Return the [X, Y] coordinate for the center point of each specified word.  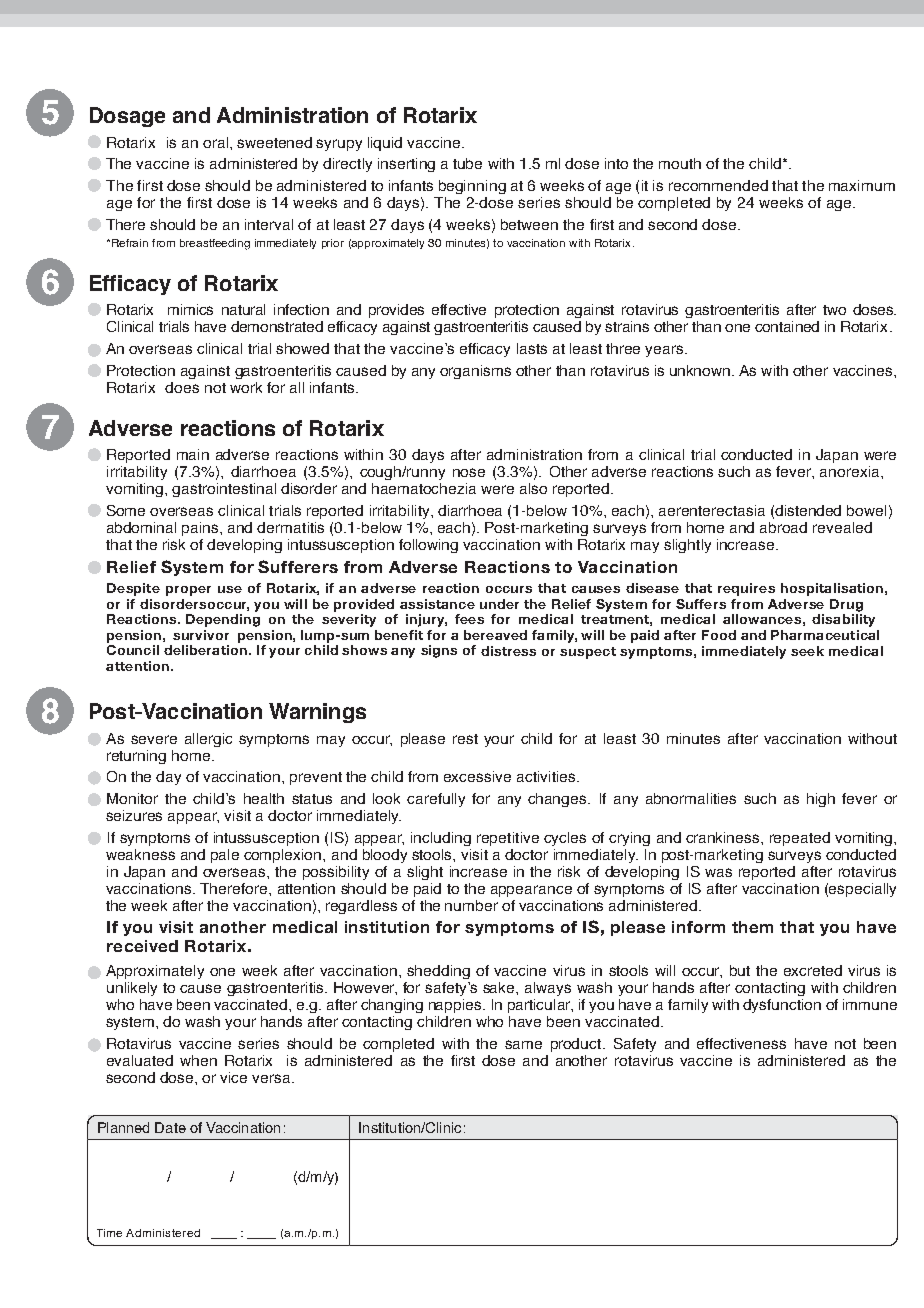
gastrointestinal [224, 490]
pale [225, 856]
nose [469, 472]
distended [808, 510]
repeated [800, 839]
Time [109, 1233]
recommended [718, 185]
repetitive [508, 839]
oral [217, 142]
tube [467, 163]
